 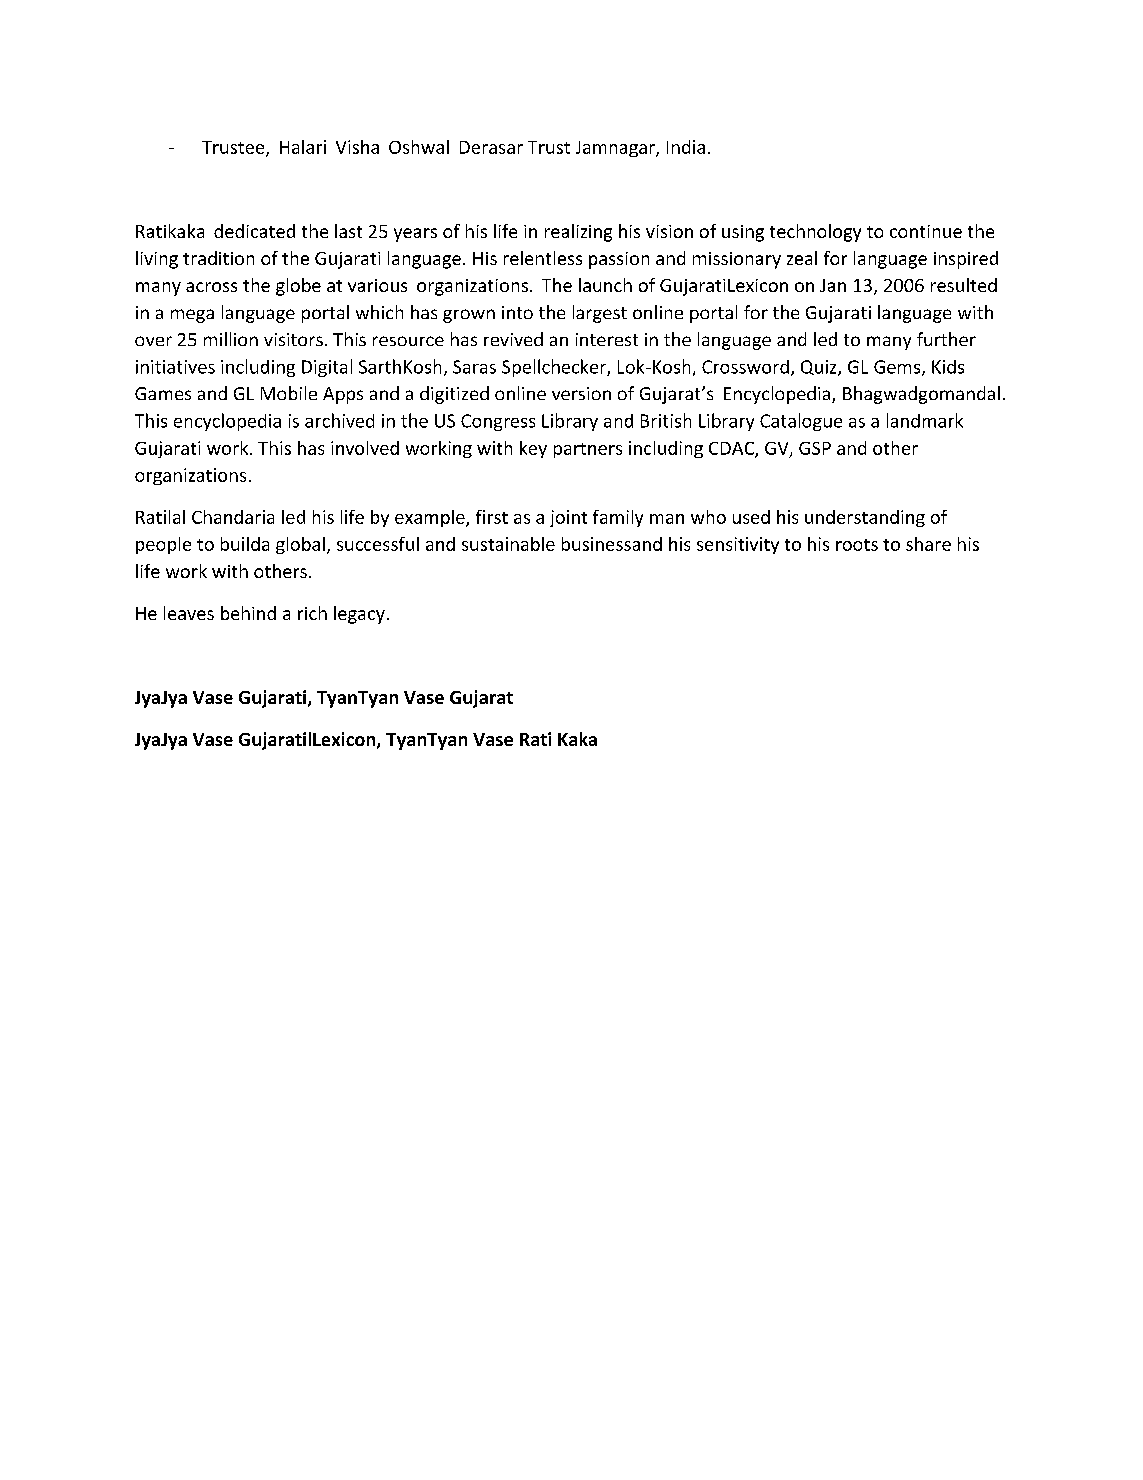 I want to click on dedicated, so click(x=254, y=231).
